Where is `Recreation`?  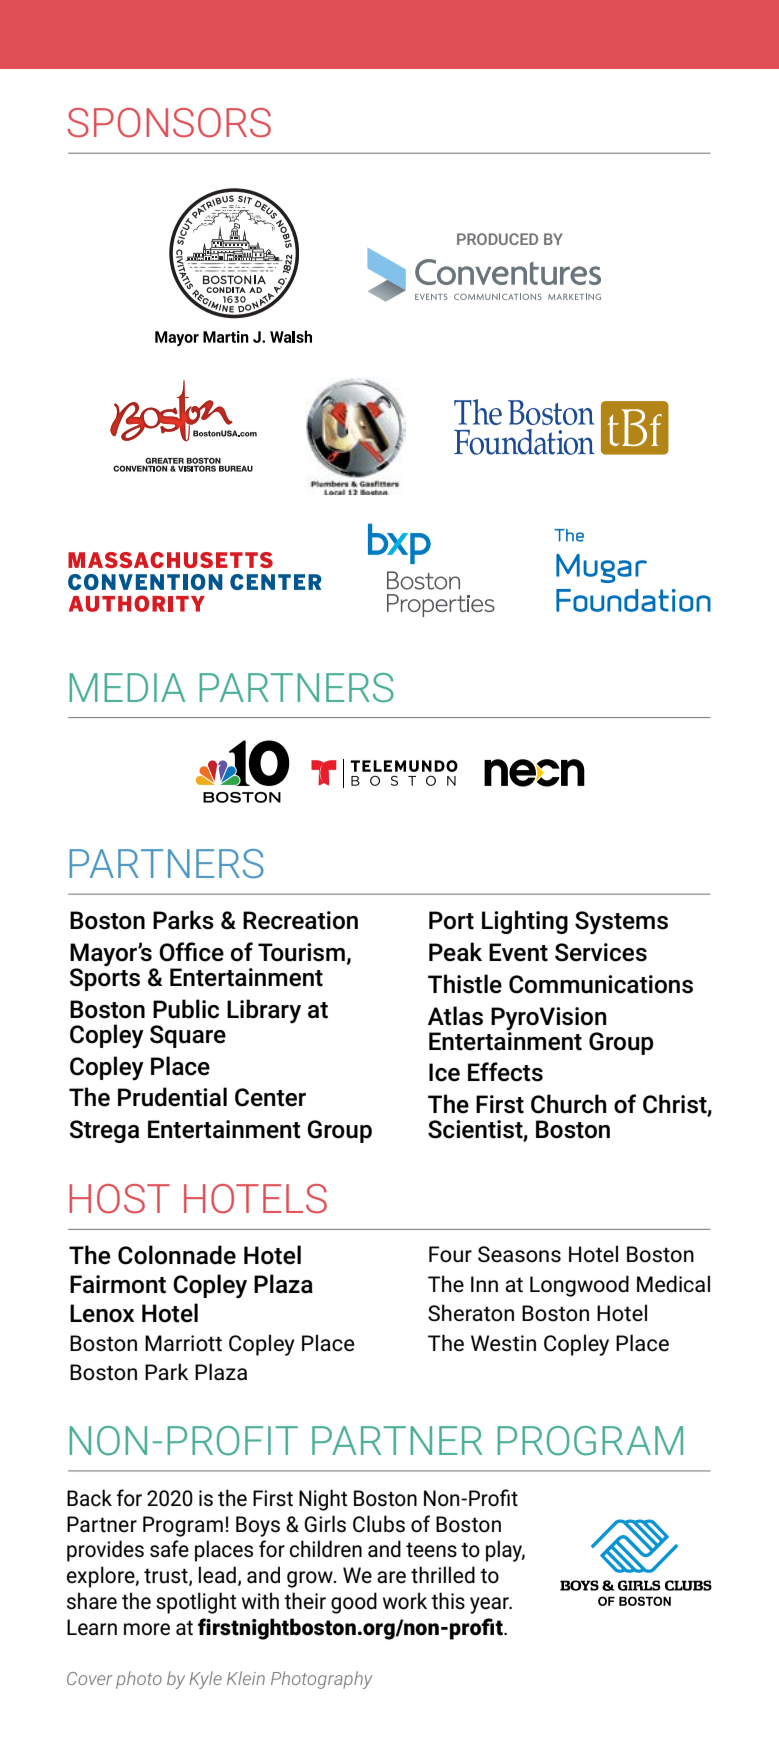
Recreation is located at coordinates (300, 920).
